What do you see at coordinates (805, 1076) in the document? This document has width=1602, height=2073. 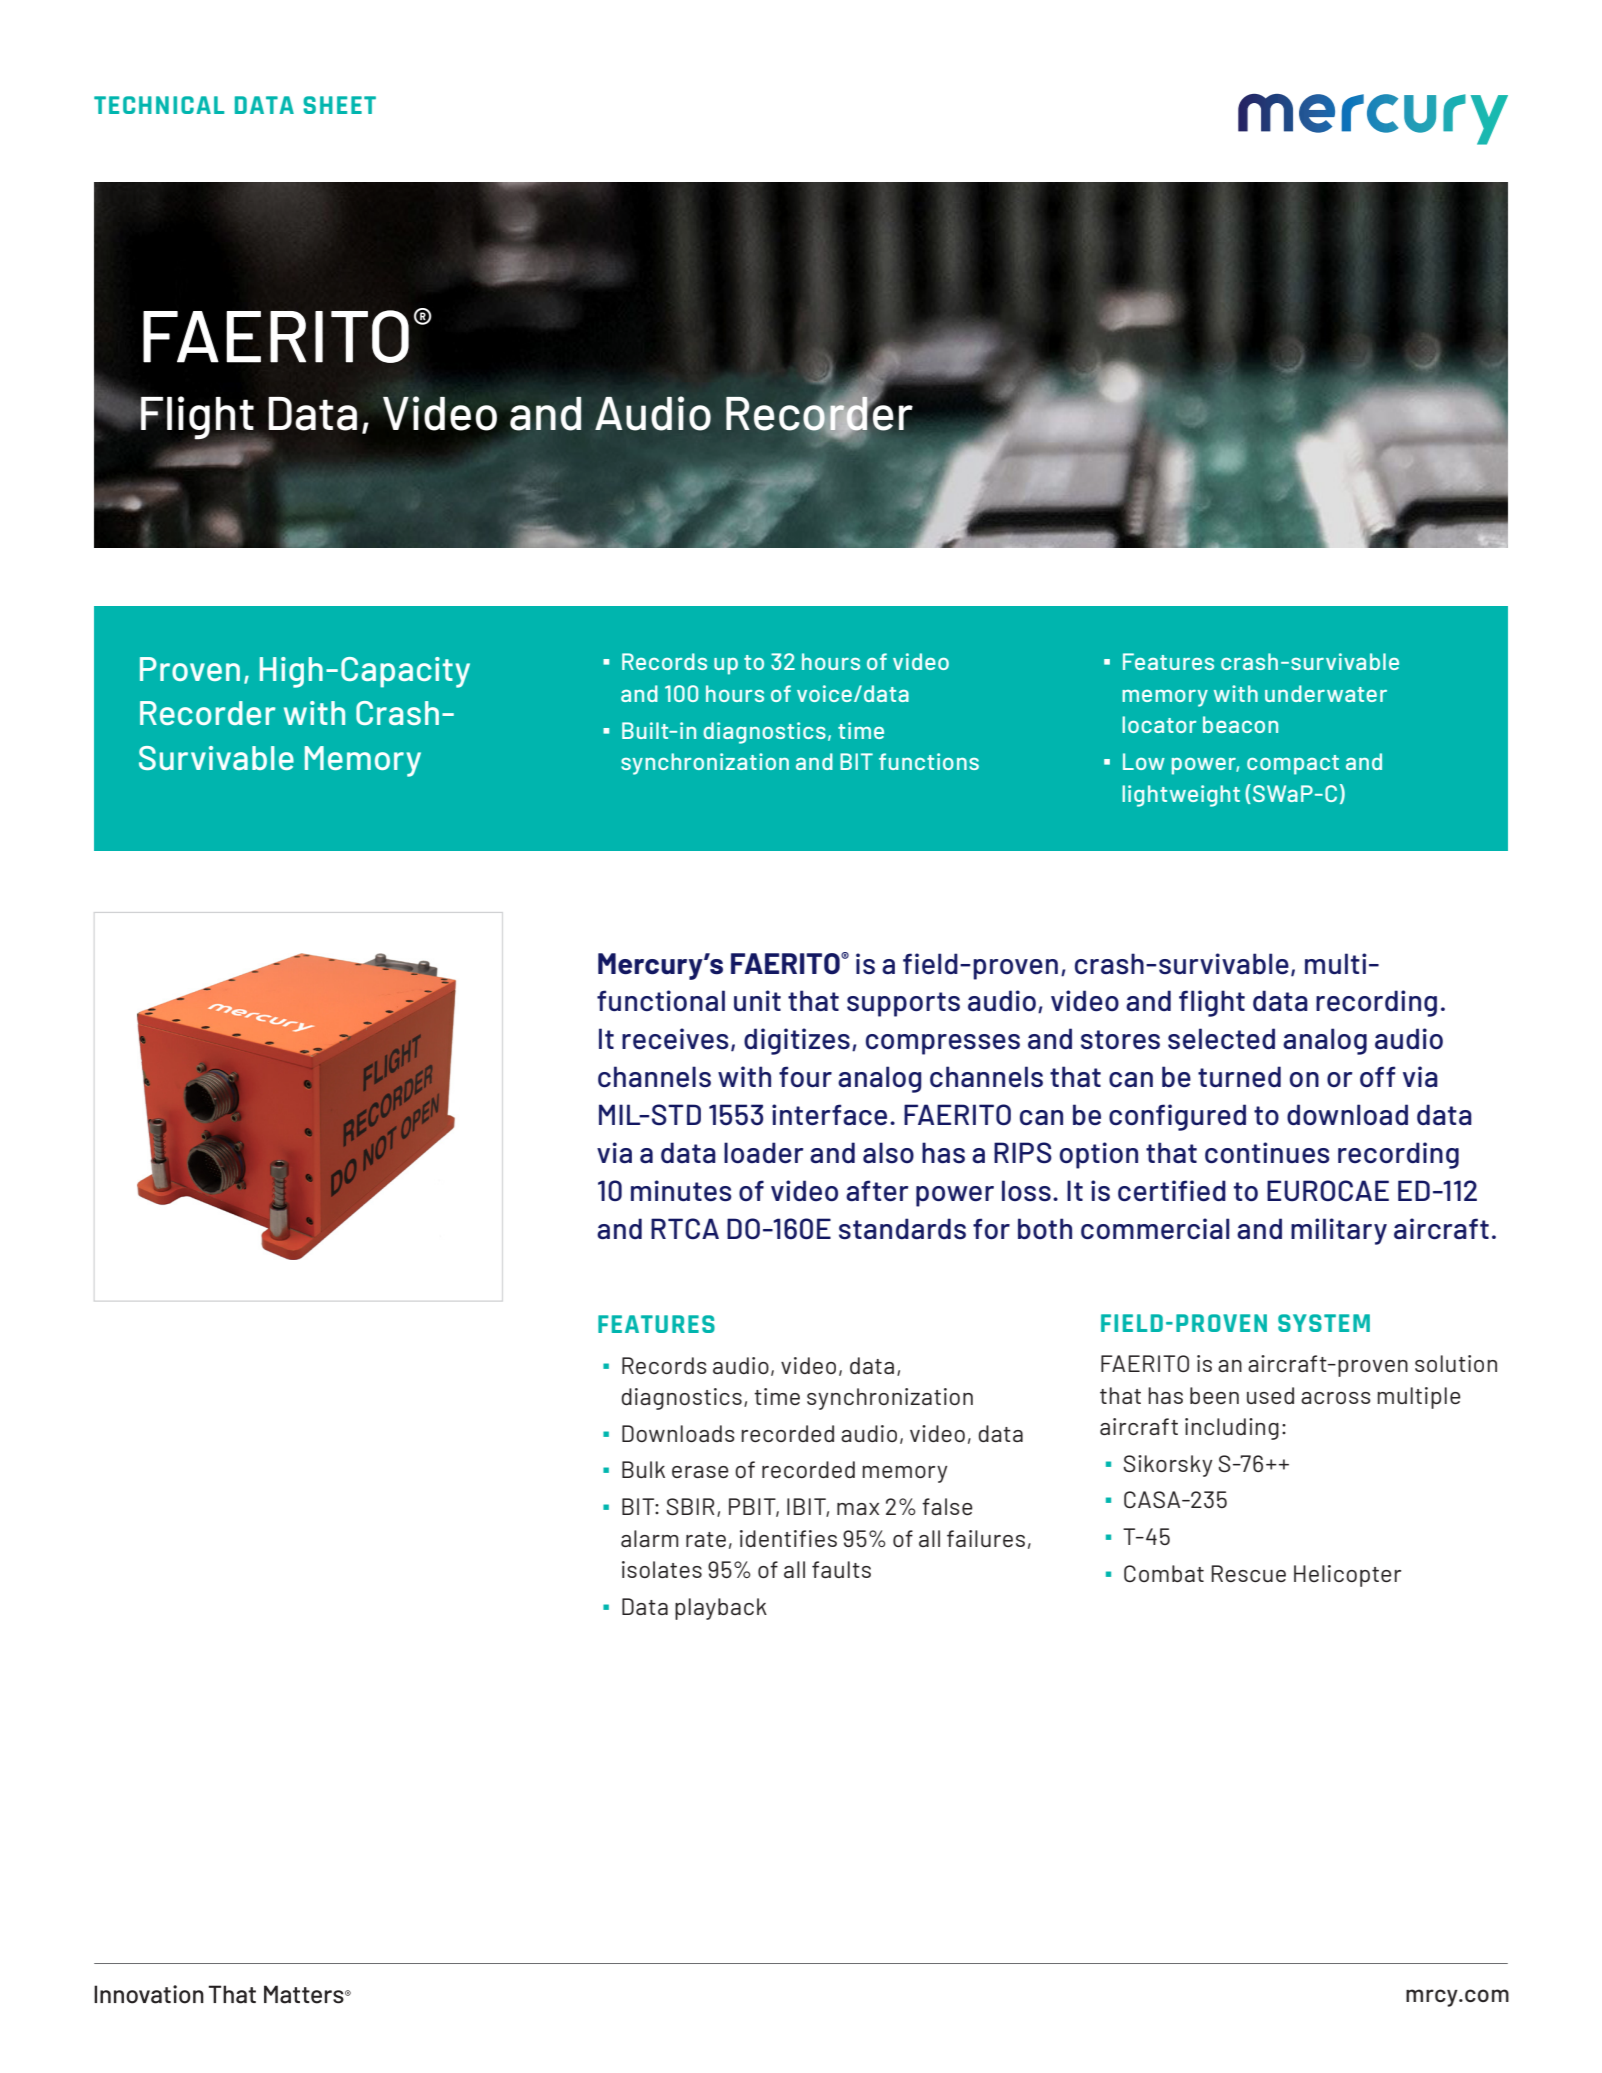 I see `four` at bounding box center [805, 1076].
